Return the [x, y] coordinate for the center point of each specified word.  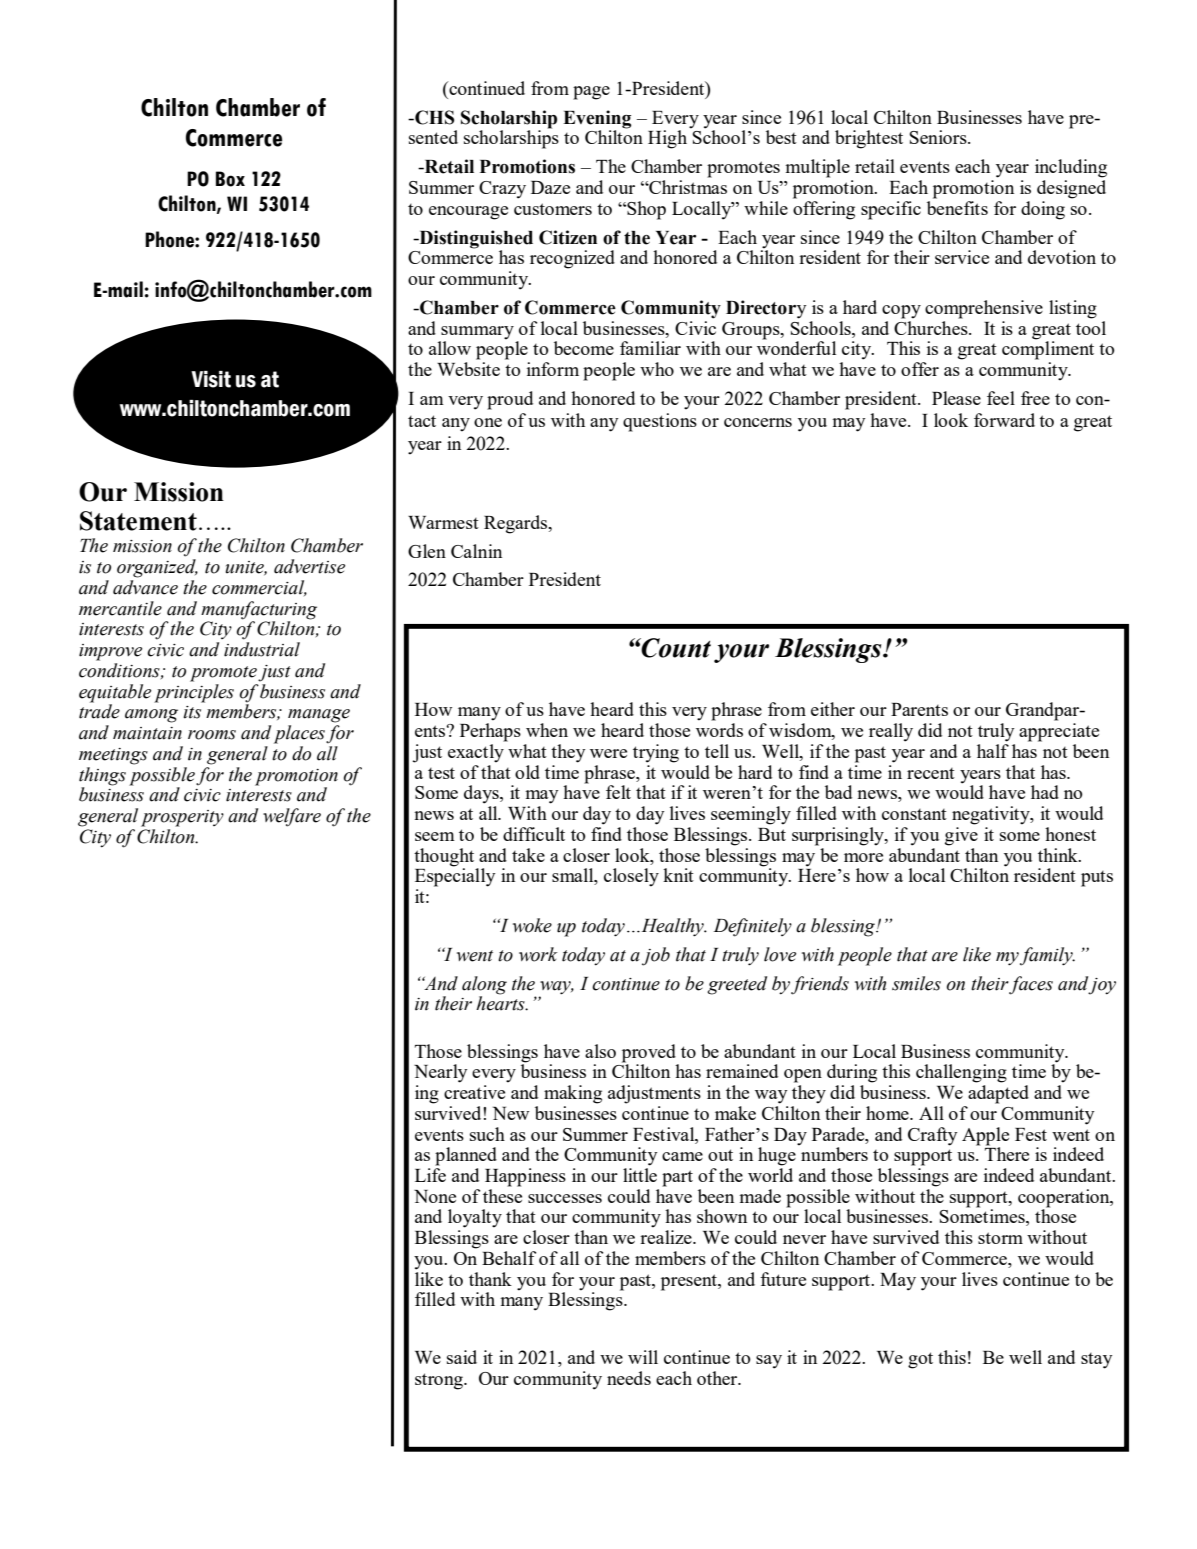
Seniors [939, 137]
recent [931, 773]
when [547, 730]
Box [230, 179]
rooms [212, 735]
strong [440, 1381]
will [643, 1357]
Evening [597, 119]
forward [1004, 420]
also [600, 1051]
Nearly [440, 1073]
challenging [961, 1073]
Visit [211, 379]
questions [660, 422]
